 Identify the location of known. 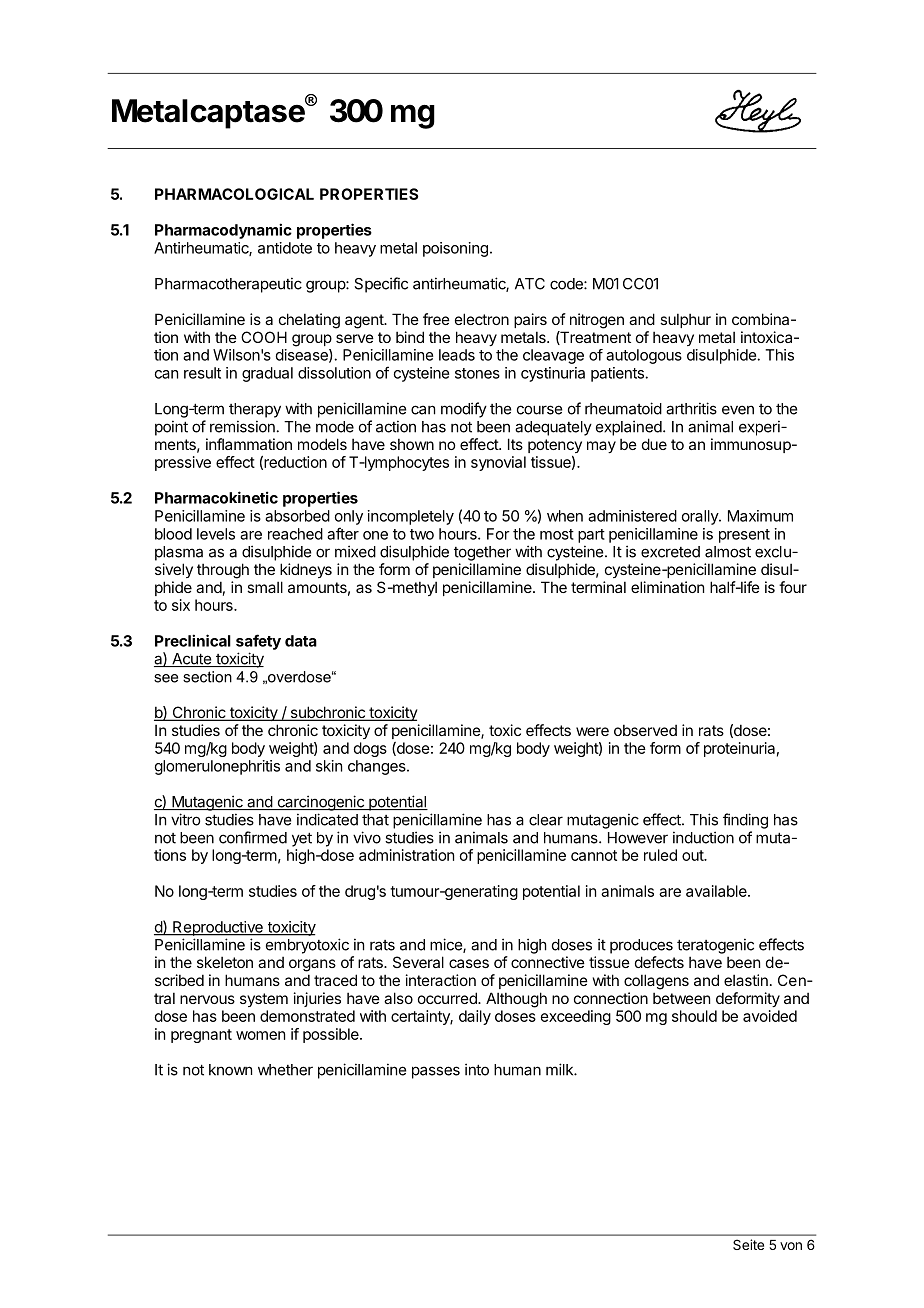
(230, 1070).
